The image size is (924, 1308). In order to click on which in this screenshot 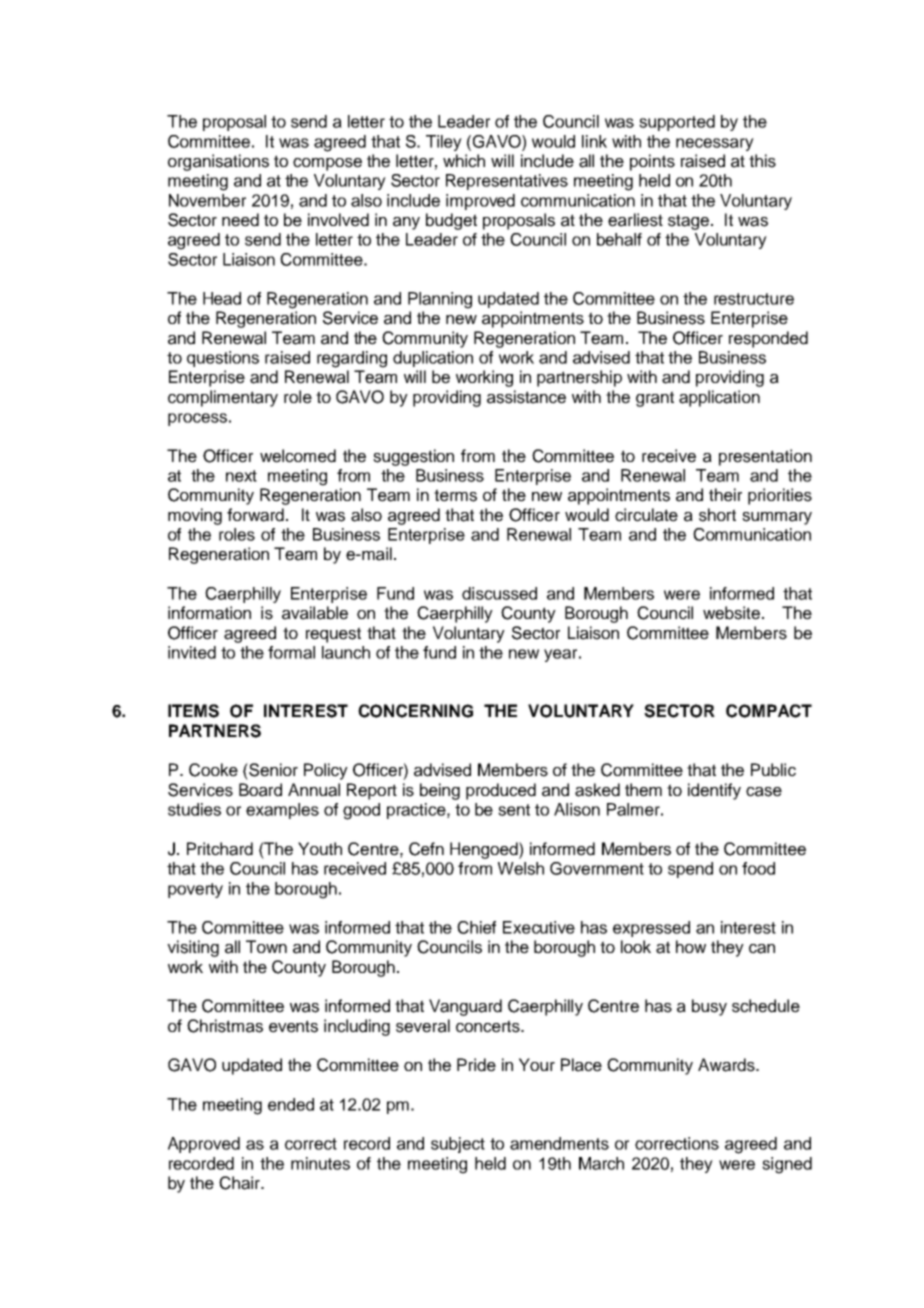, I will do `click(464, 161)`.
